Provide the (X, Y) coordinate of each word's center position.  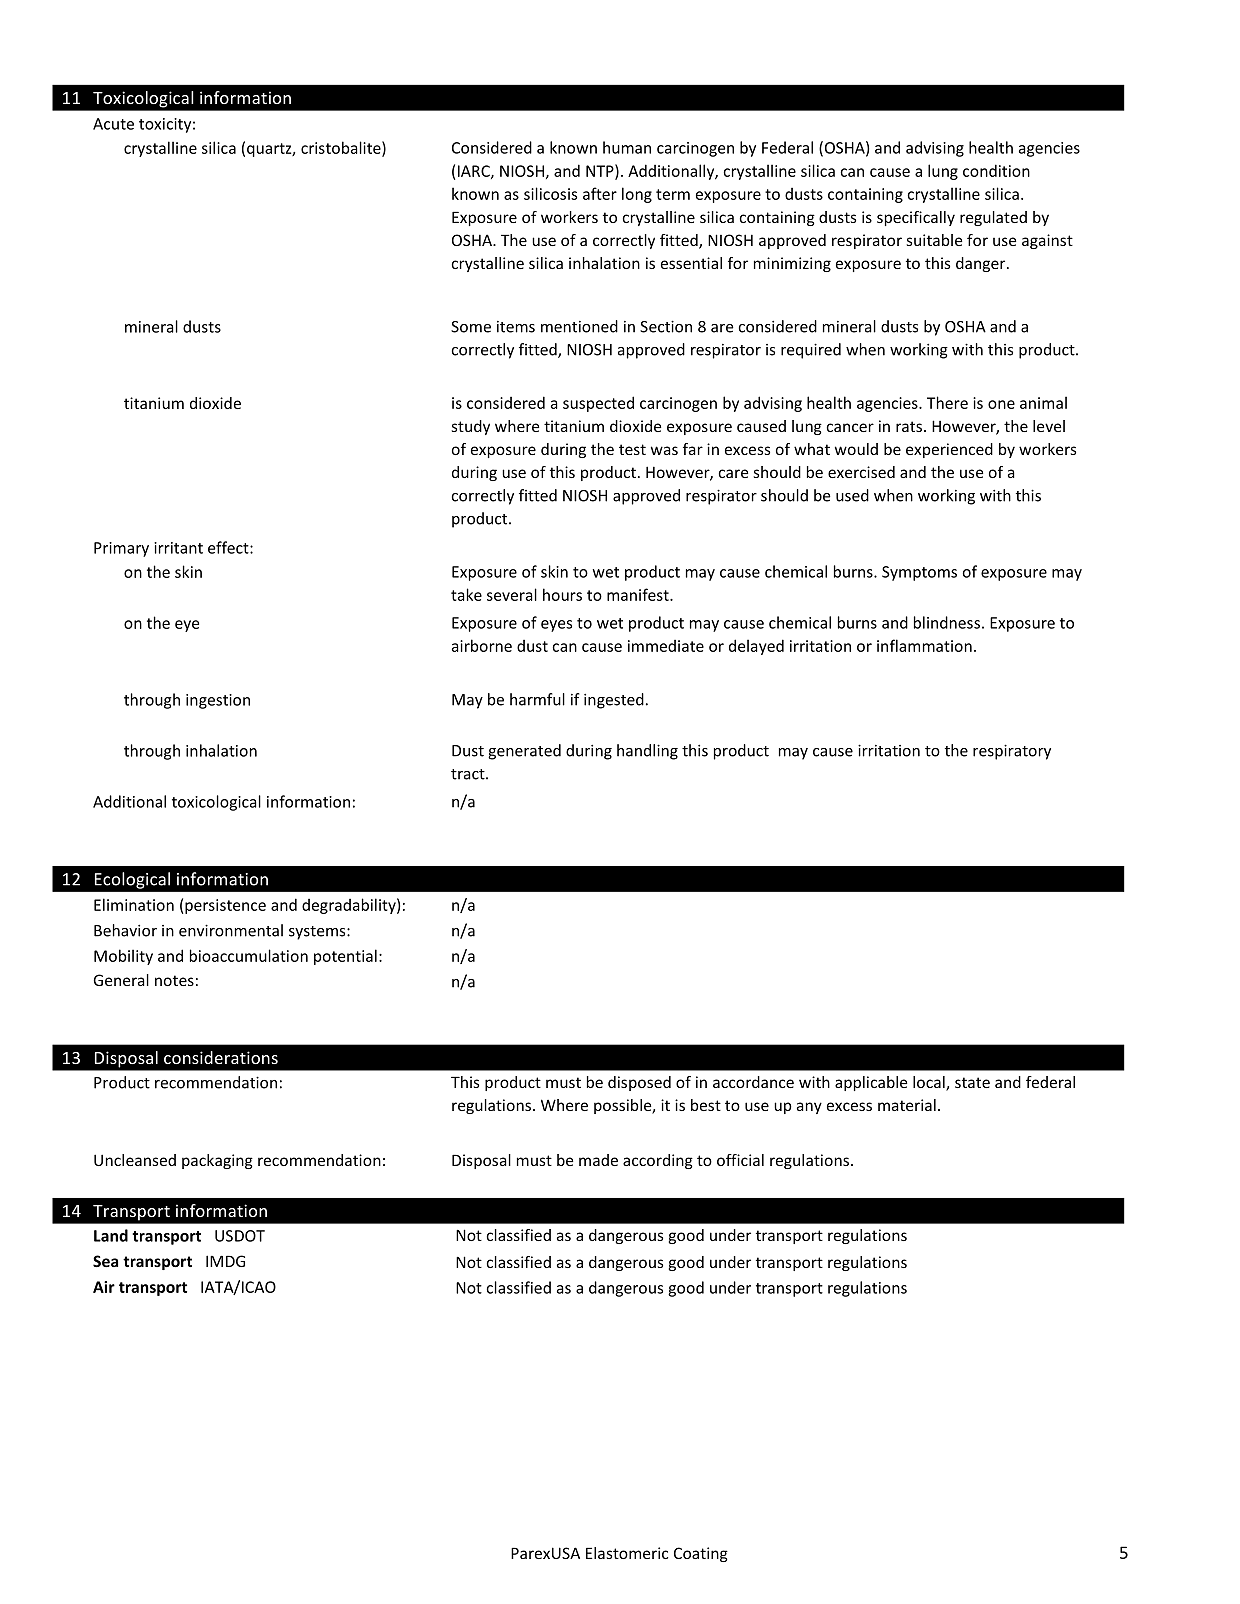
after (600, 193)
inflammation (924, 645)
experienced (949, 450)
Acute (113, 124)
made (598, 1160)
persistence (225, 906)
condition (996, 170)
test (632, 449)
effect (229, 547)
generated (524, 752)
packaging (217, 1161)
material (907, 1105)
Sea (105, 1261)
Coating (701, 1554)
